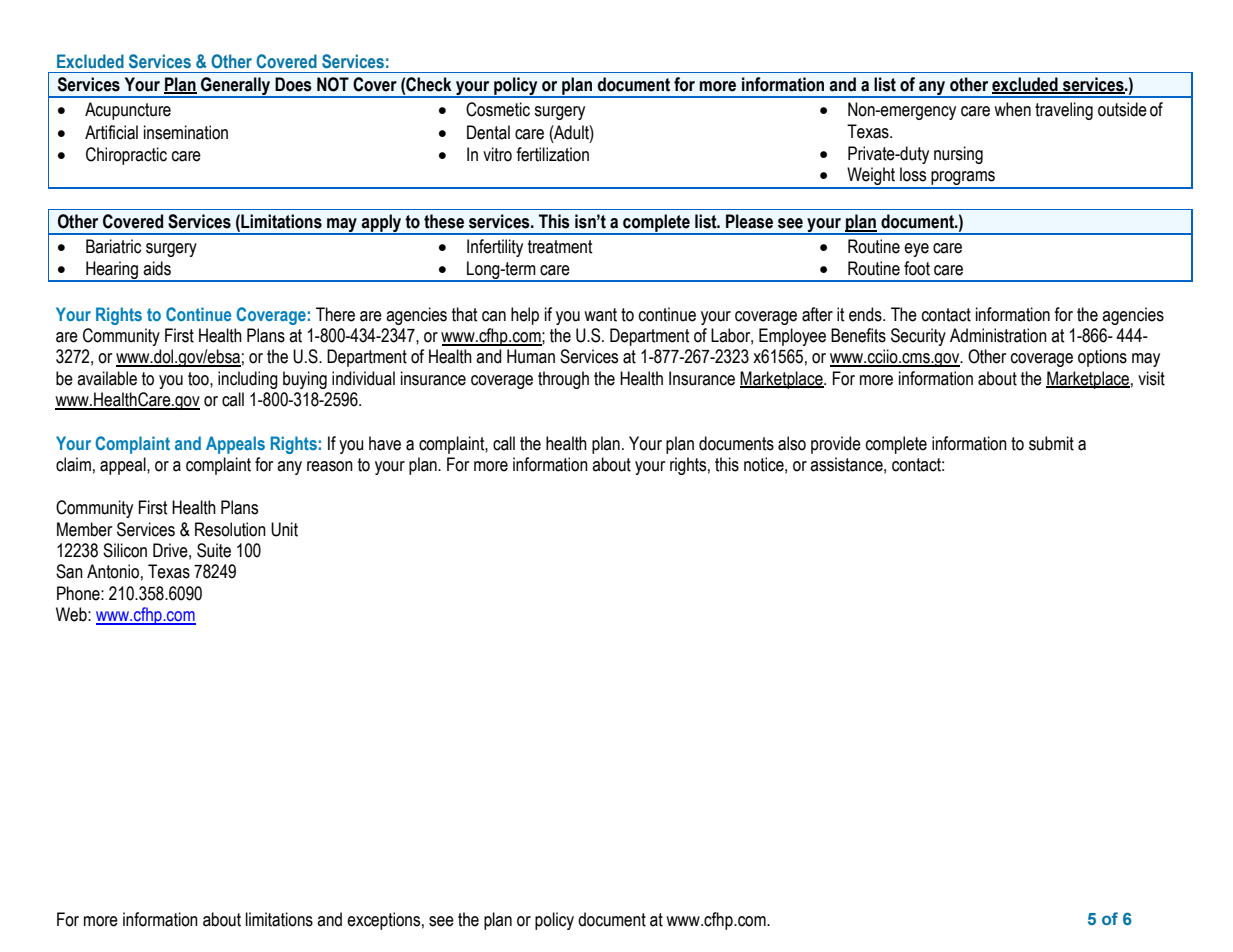  Describe the element at coordinates (1051, 443) in the screenshot. I see `submit` at that location.
